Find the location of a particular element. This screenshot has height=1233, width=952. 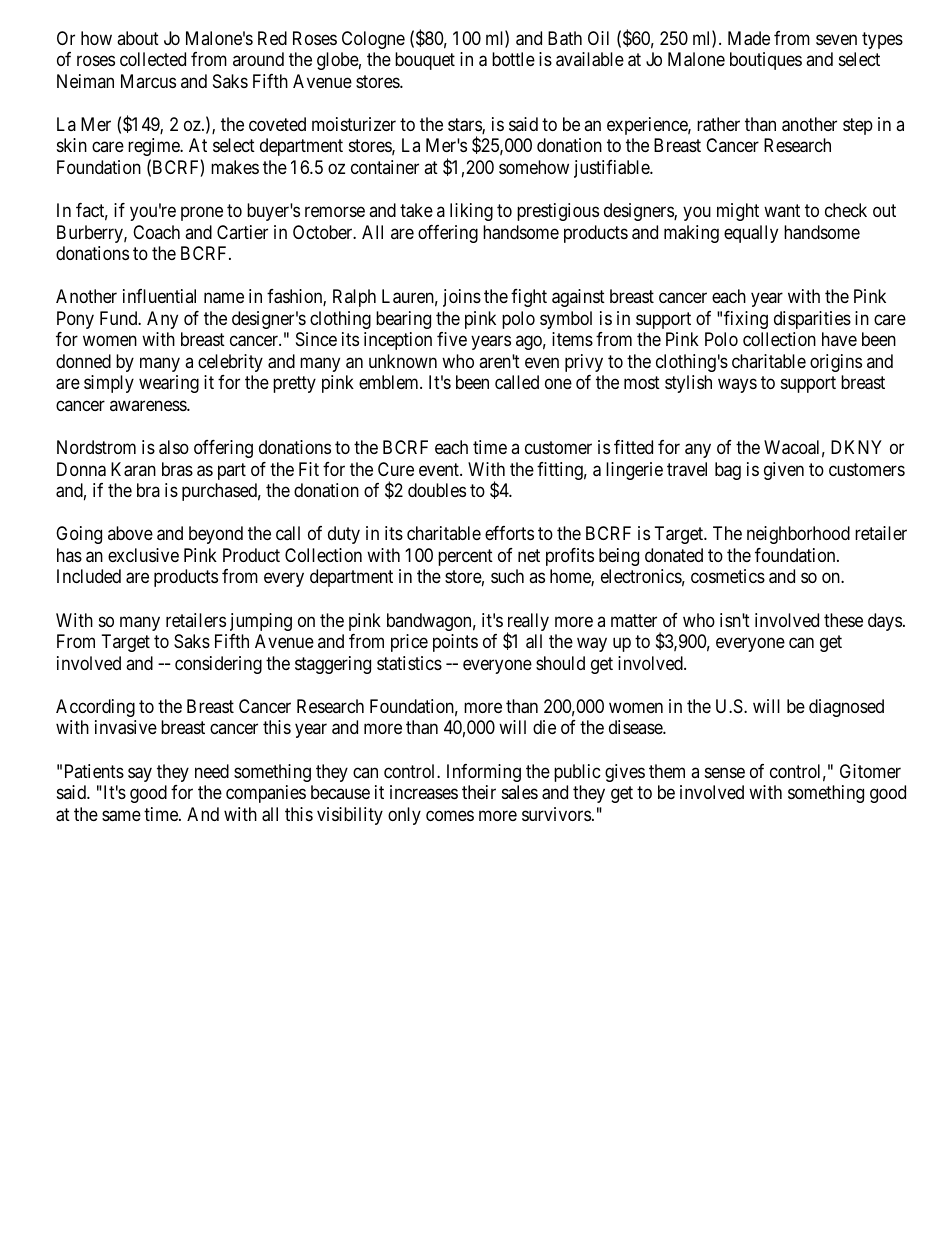

disparities is located at coordinates (812, 320).
